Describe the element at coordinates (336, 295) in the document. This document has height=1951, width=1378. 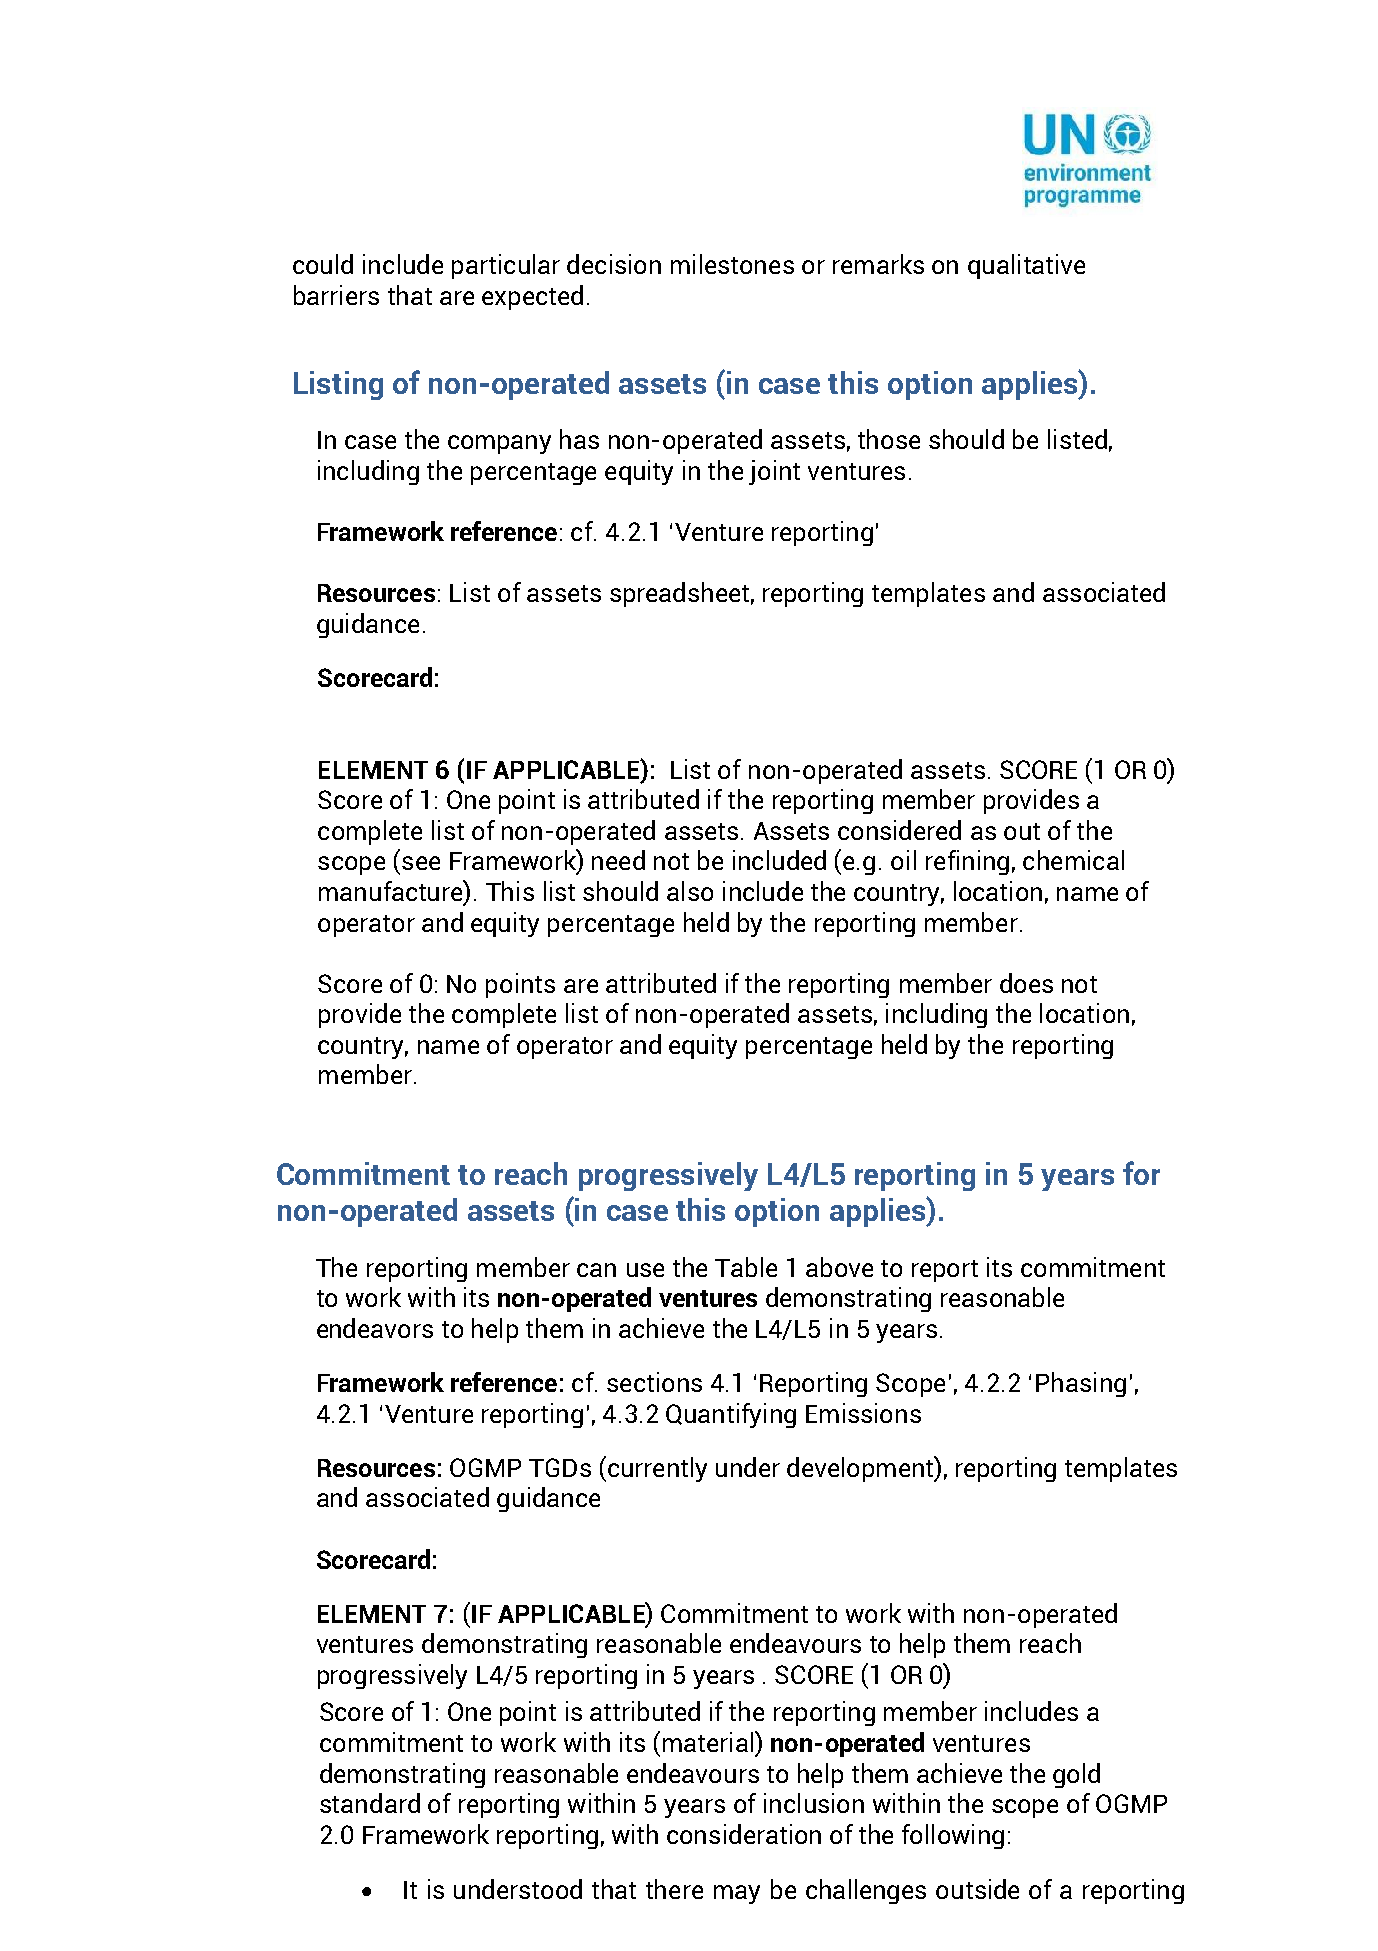
I see `barriers` at that location.
